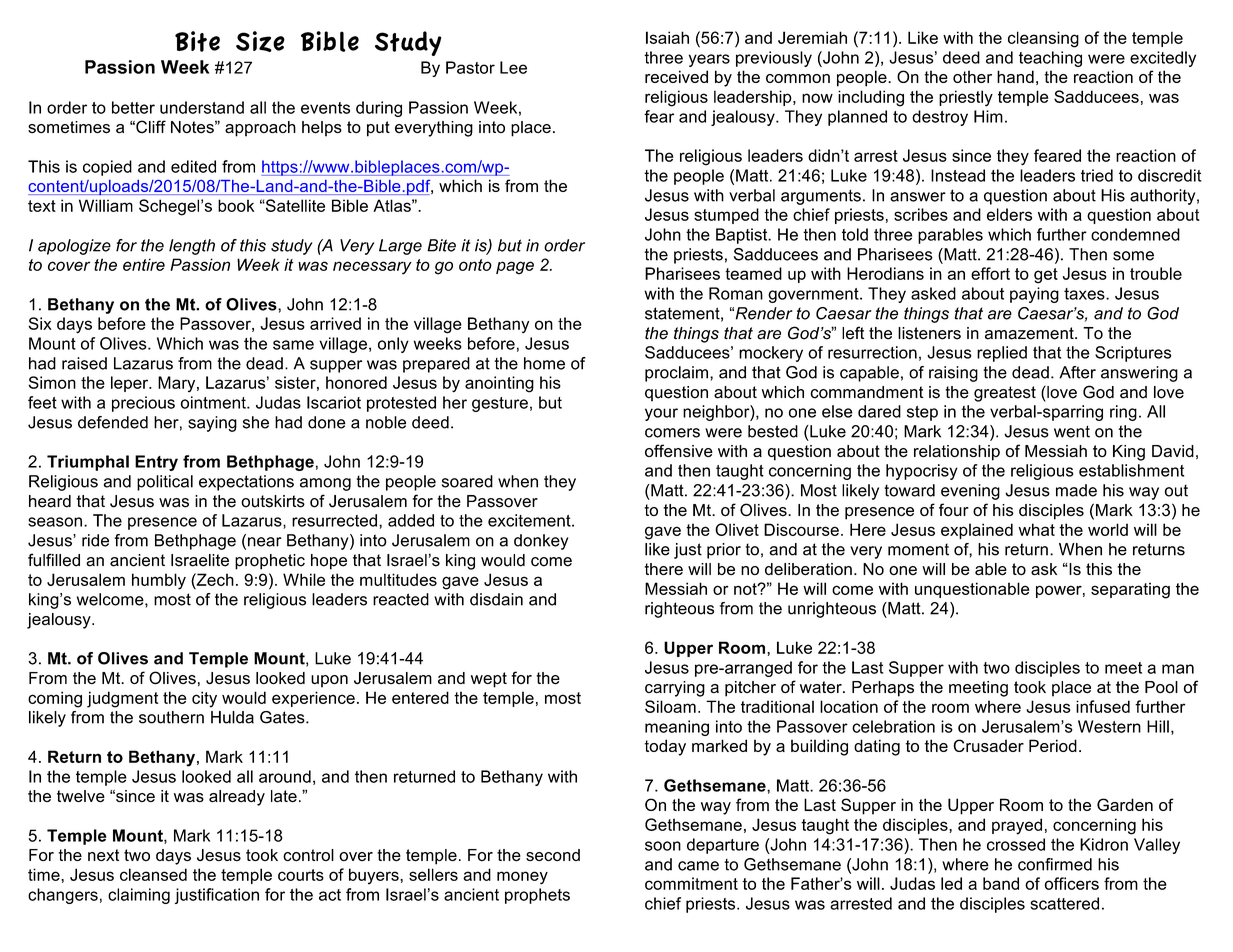 Image resolution: width=1233 pixels, height=952 pixels. Describe the element at coordinates (144, 264) in the image. I see `entire` at that location.
